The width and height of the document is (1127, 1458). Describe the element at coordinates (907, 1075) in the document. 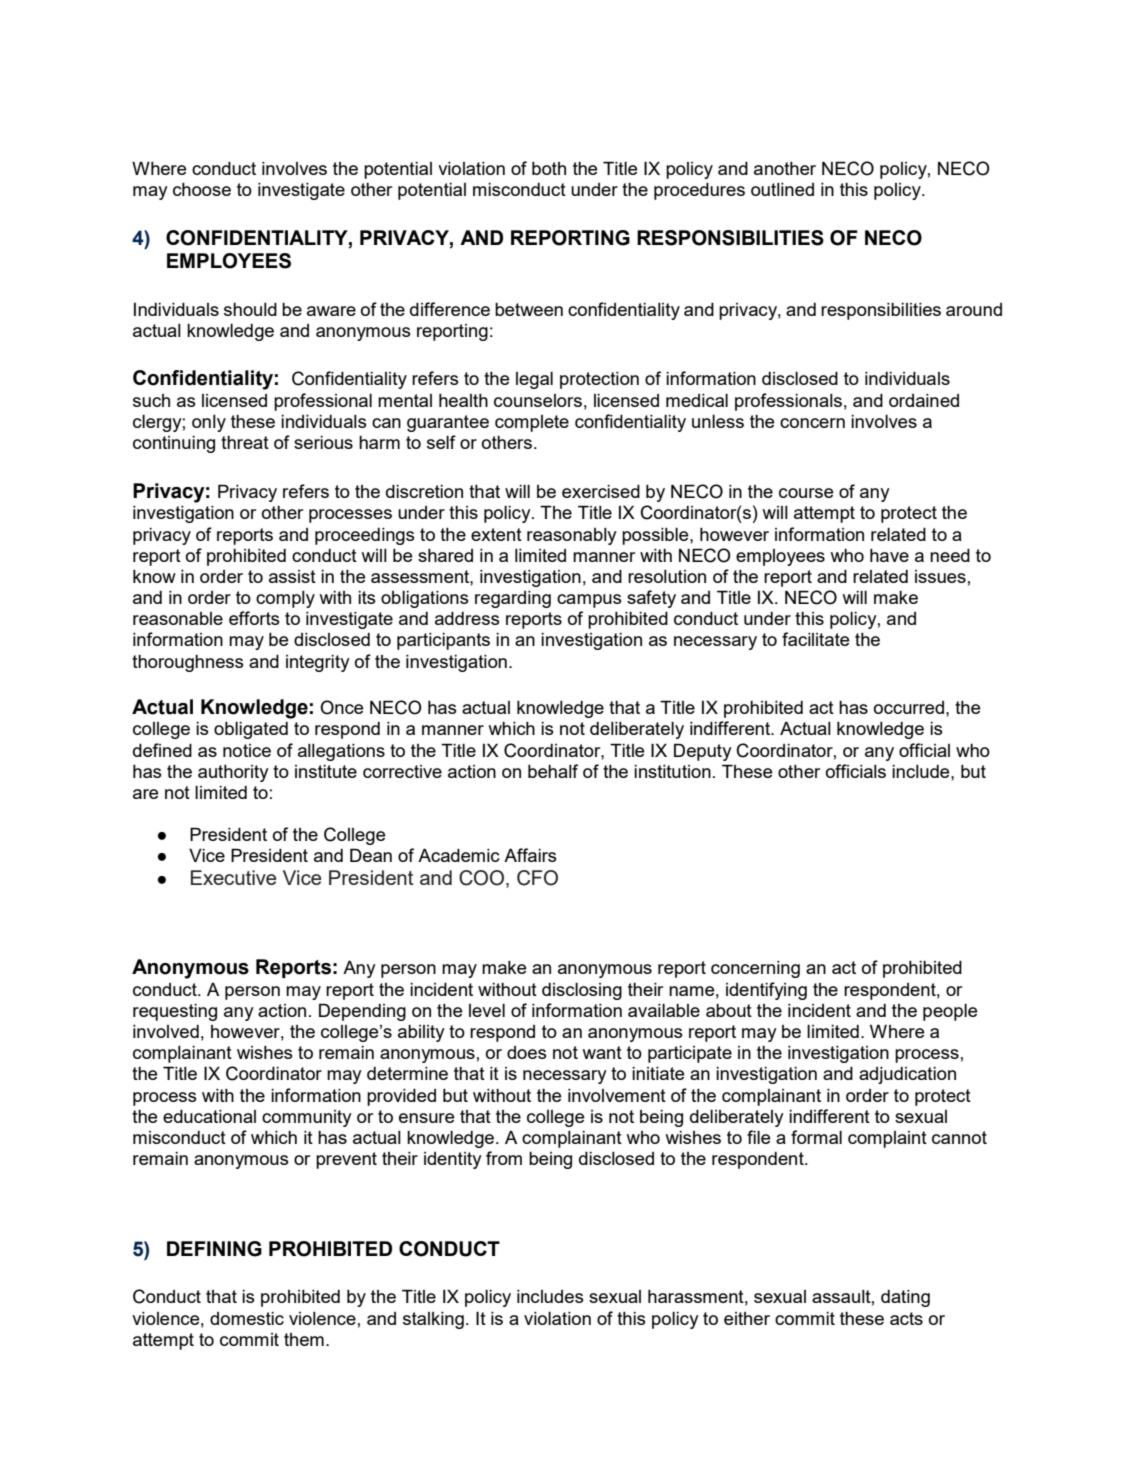

I see `adjudication` at that location.
